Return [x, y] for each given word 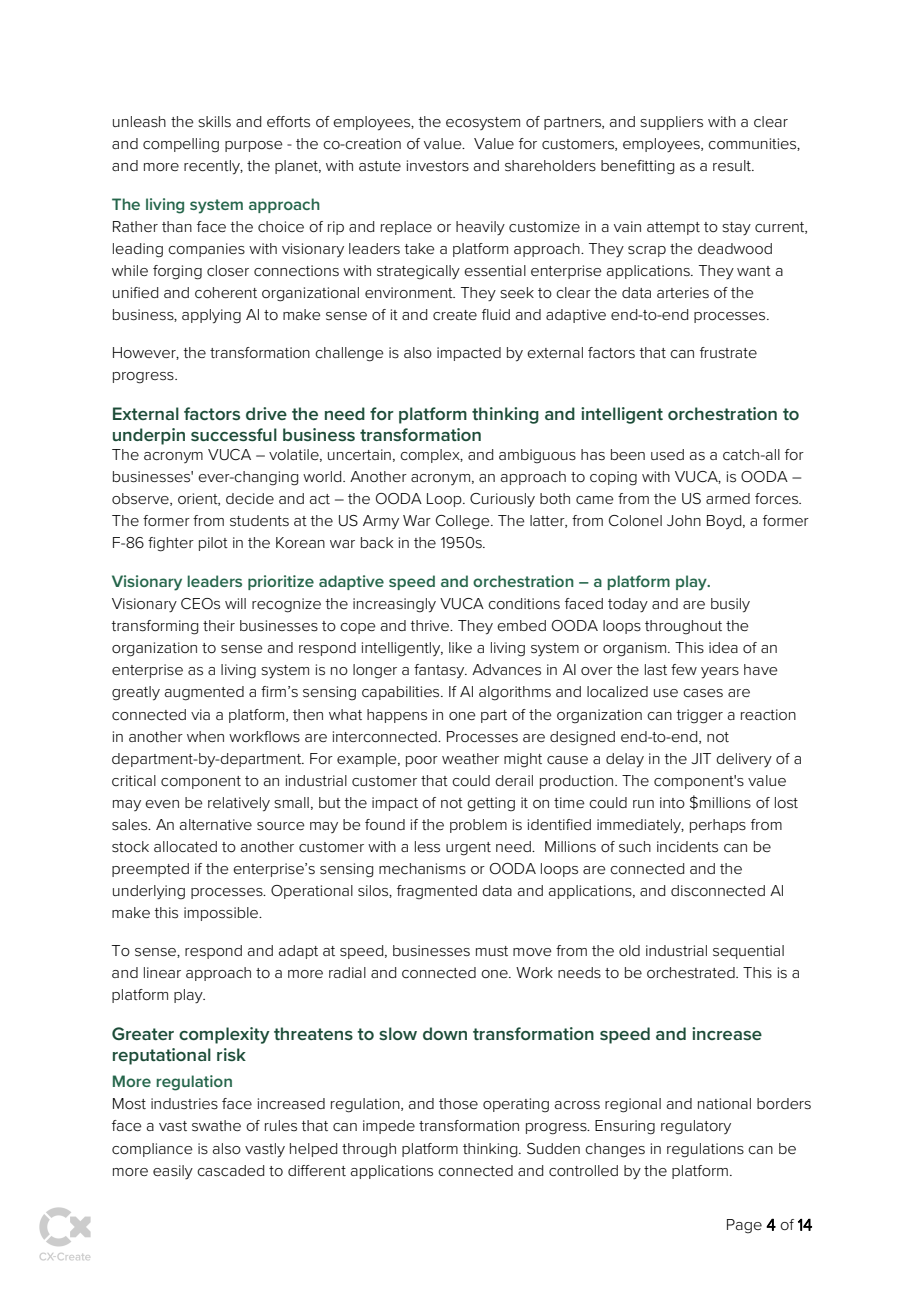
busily [730, 605]
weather [470, 758]
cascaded [230, 1171]
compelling [181, 145]
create [455, 315]
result [733, 166]
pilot [213, 544]
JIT [701, 758]
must [492, 951]
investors [438, 166]
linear [162, 972]
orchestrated [692, 973]
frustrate [728, 353]
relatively [239, 804]
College [464, 522]
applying [211, 316]
